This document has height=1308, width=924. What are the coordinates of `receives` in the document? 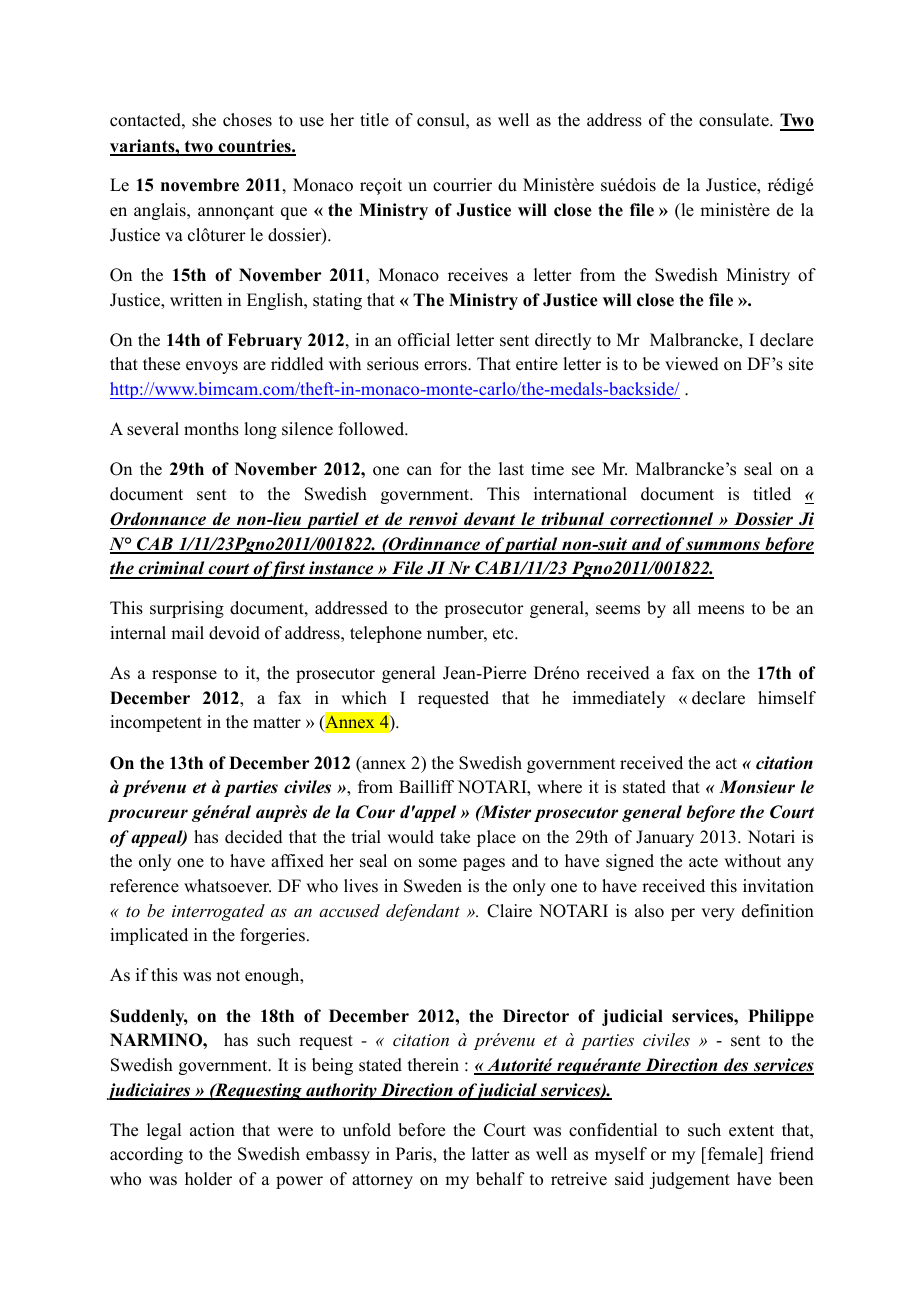 It's located at (478, 275).
